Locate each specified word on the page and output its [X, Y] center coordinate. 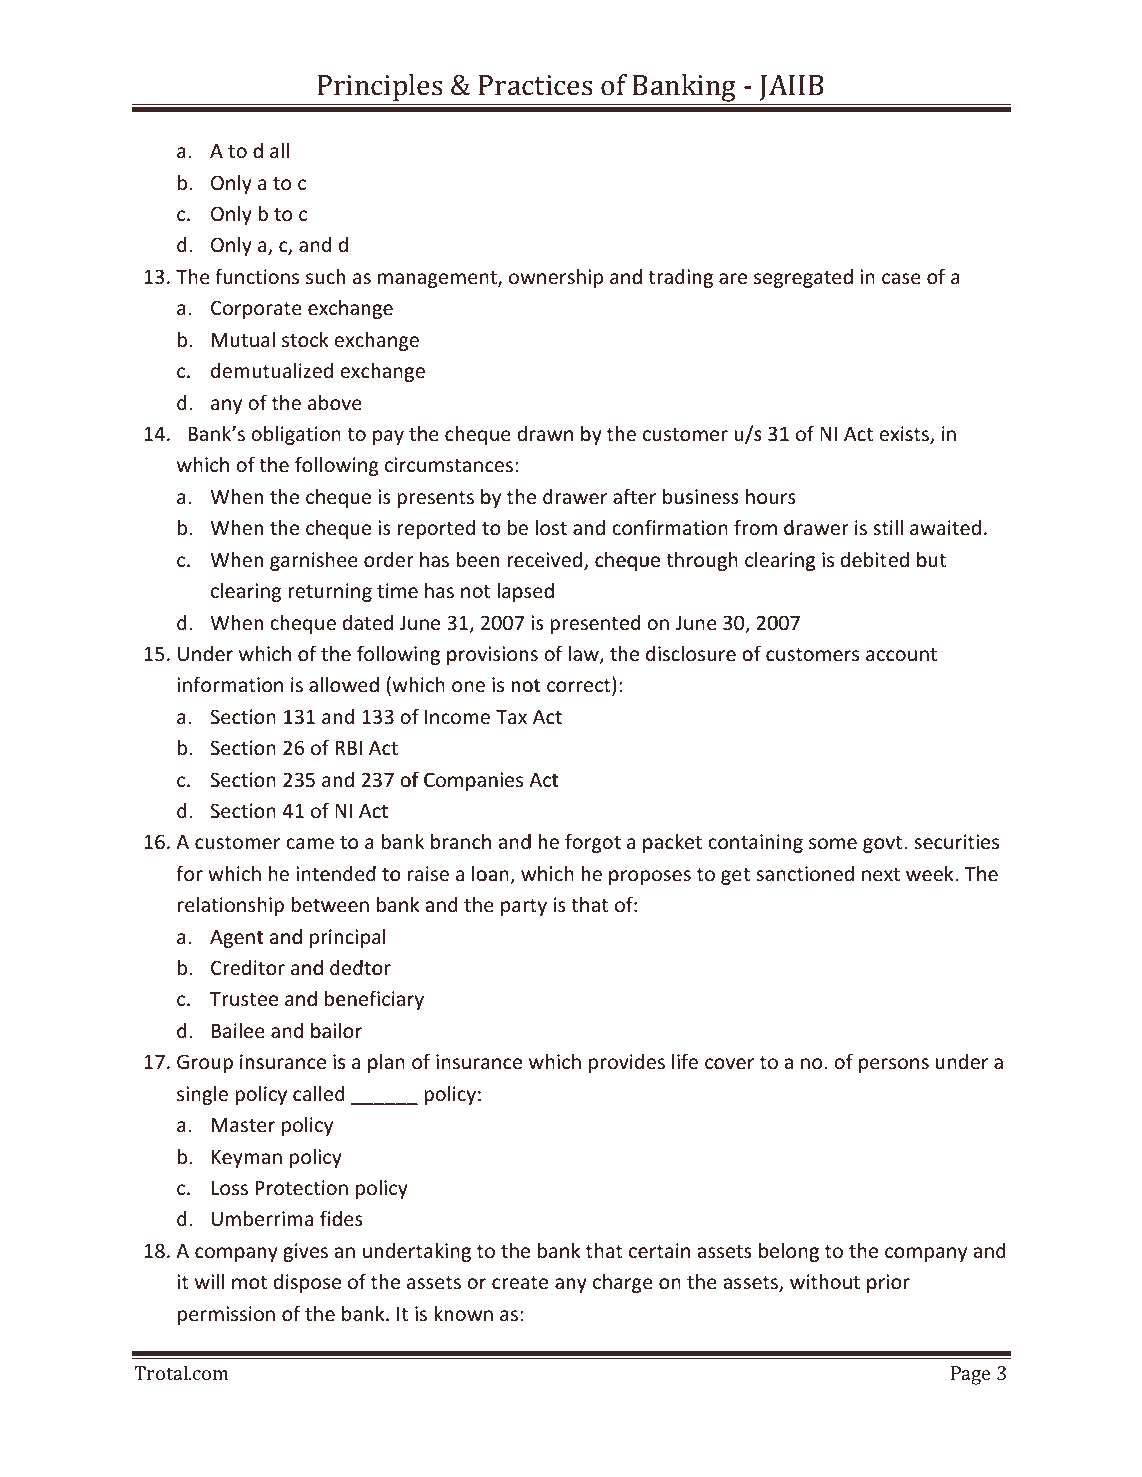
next [881, 874]
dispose [307, 1283]
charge [623, 1283]
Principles [380, 88]
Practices [536, 85]
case [901, 278]
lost [551, 527]
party [524, 907]
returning [330, 592]
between [330, 904]
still [888, 527]
